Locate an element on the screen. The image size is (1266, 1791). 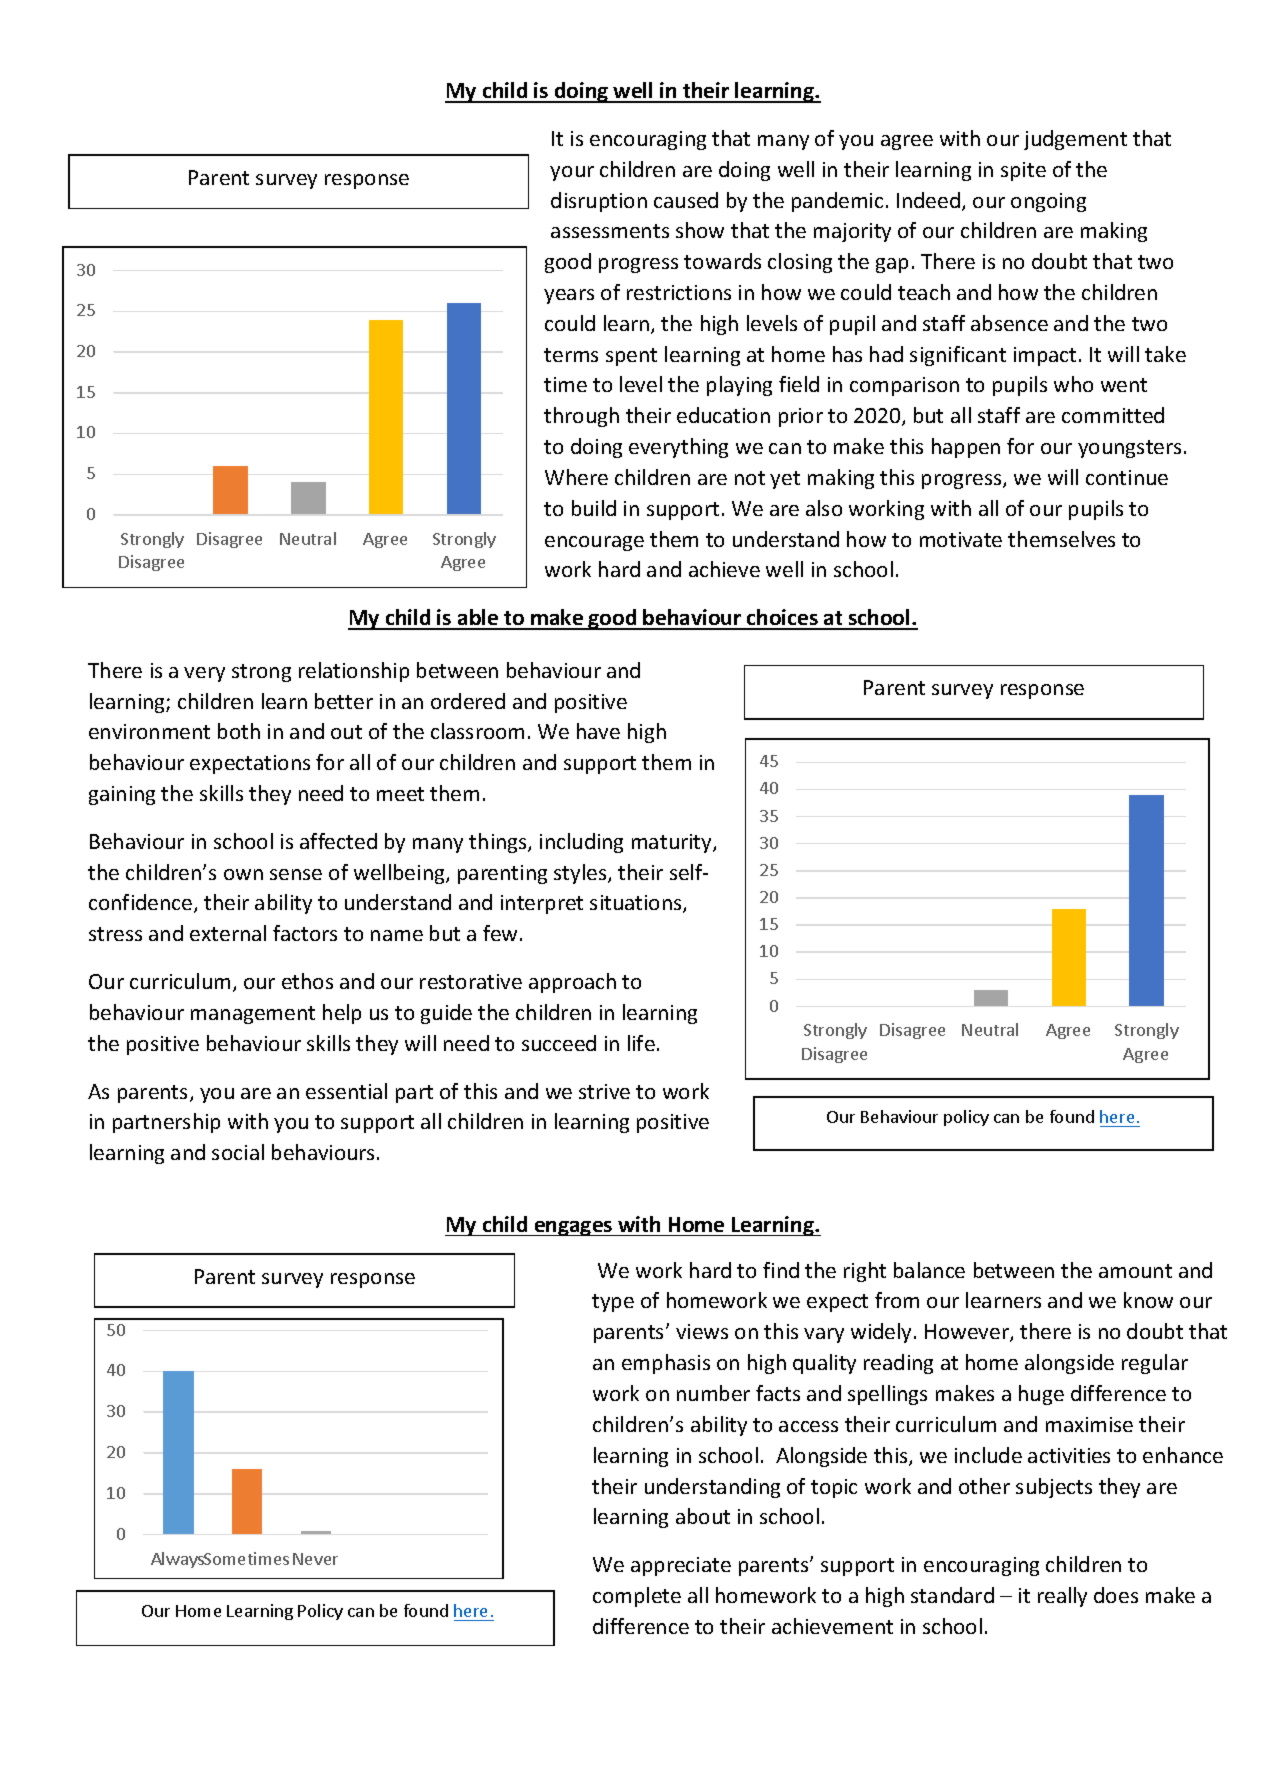
your is located at coordinates (572, 173).
